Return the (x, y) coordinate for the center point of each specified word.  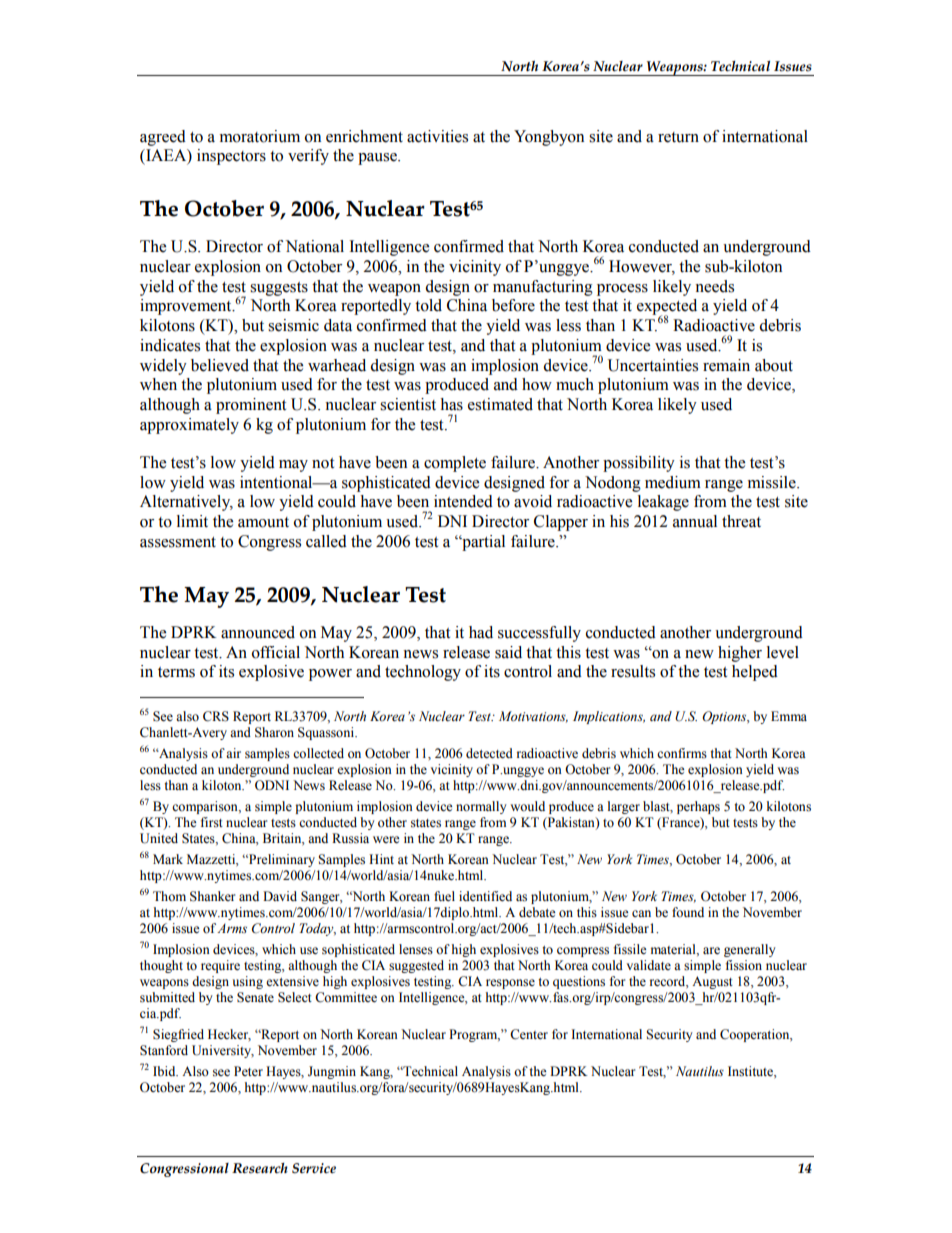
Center (529, 1034)
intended (463, 501)
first (212, 822)
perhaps (698, 807)
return (678, 137)
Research (260, 1168)
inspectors (231, 157)
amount (263, 522)
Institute (751, 1071)
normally (481, 807)
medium (673, 482)
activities (437, 136)
